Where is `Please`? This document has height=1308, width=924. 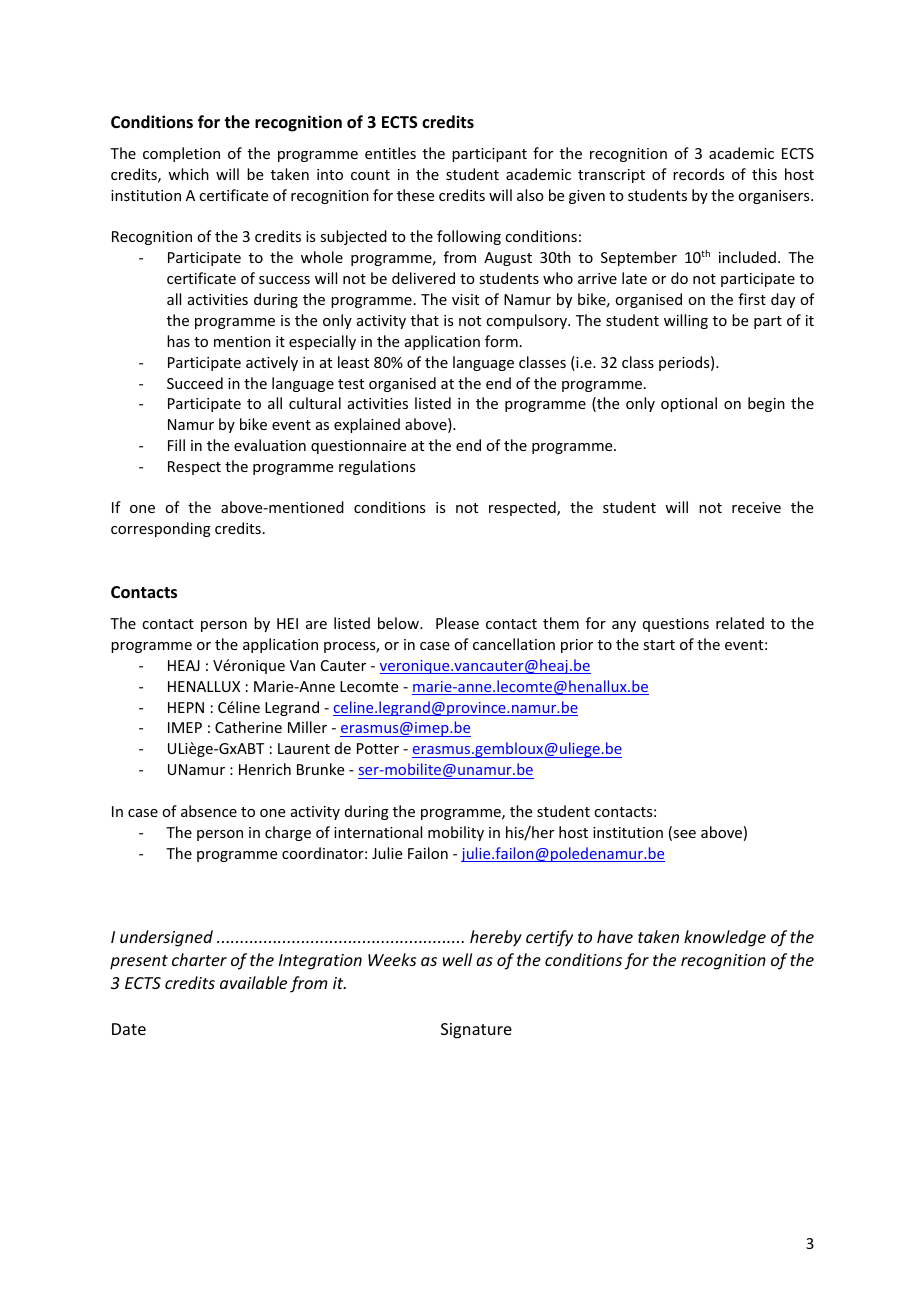 Please is located at coordinates (457, 623).
